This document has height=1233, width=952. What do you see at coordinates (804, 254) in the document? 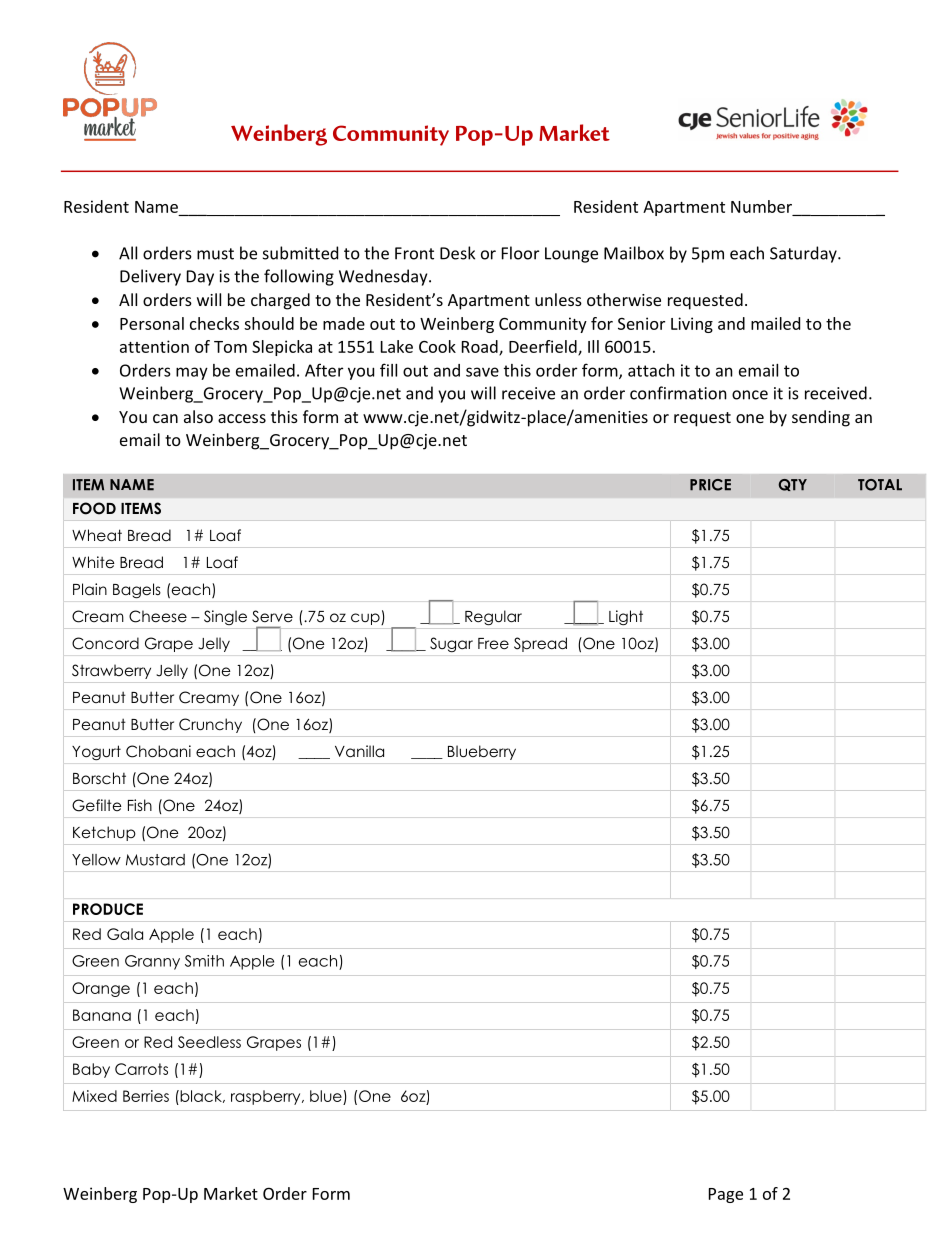
I see `Saturday` at bounding box center [804, 254].
